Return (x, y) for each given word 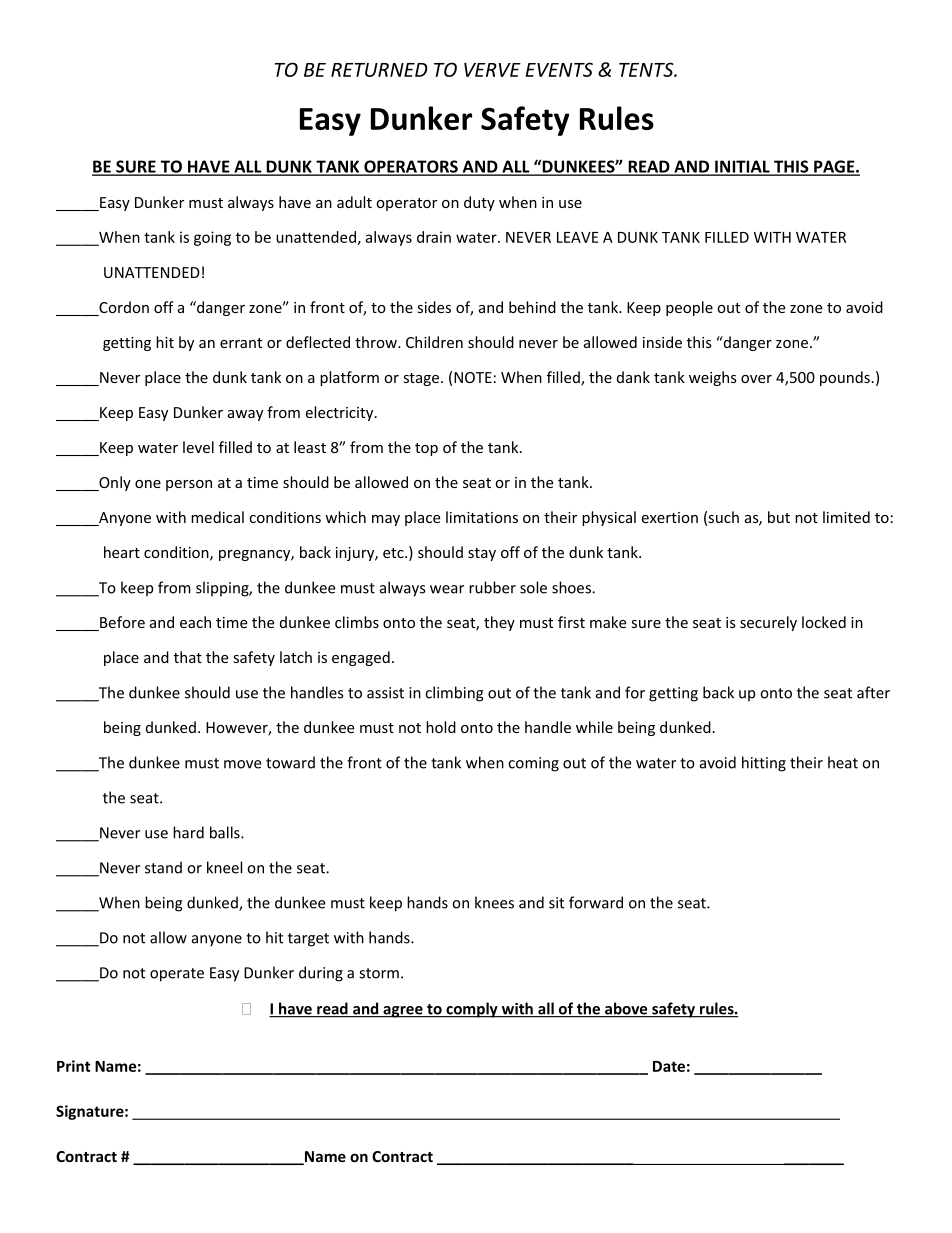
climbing (454, 694)
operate (177, 975)
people (689, 308)
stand (163, 867)
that (188, 657)
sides (434, 307)
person (189, 485)
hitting (764, 764)
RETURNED (379, 70)
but (779, 517)
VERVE (492, 70)
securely (768, 623)
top (426, 449)
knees (494, 902)
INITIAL (742, 167)
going (212, 238)
